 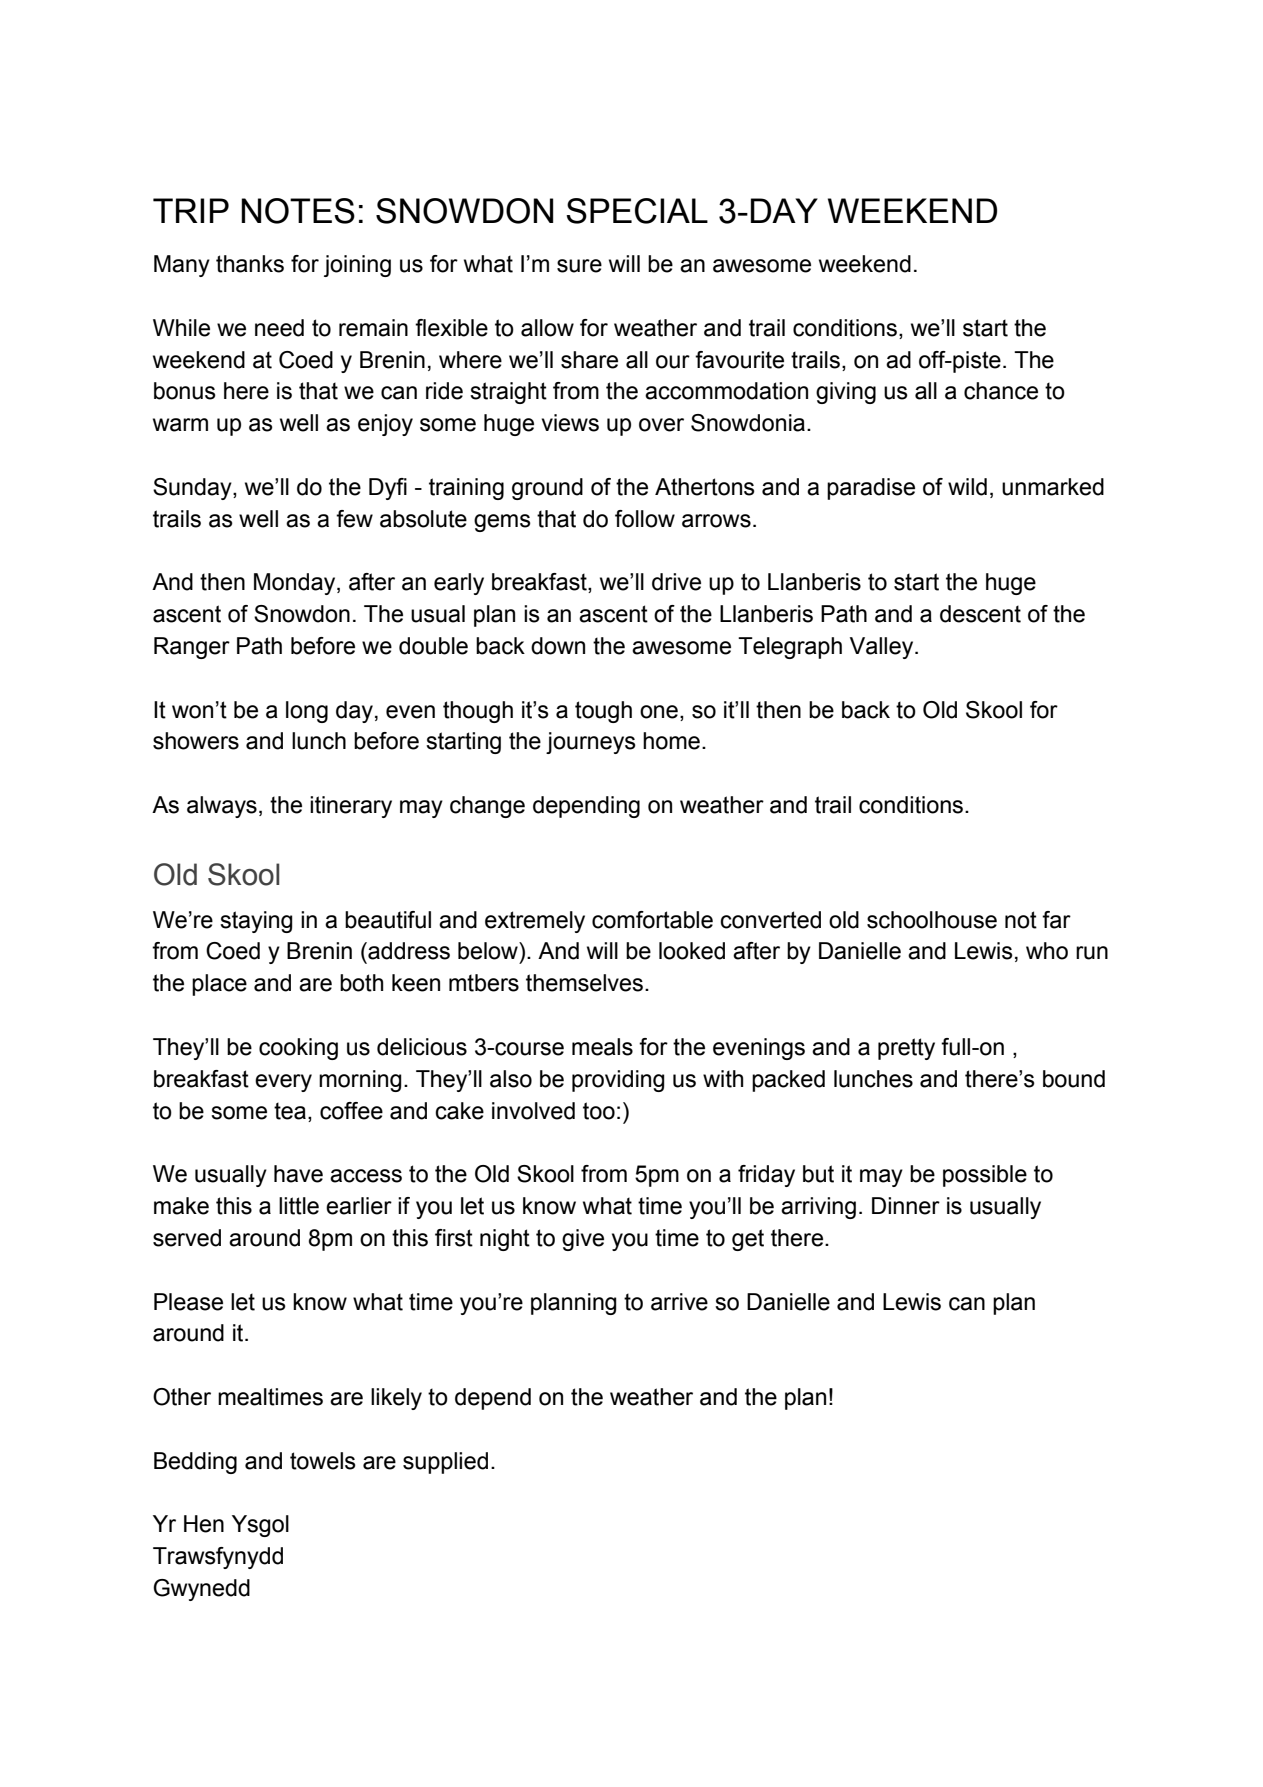 What do you see at coordinates (637, 211) in the screenshot?
I see `SPECIAL` at bounding box center [637, 211].
